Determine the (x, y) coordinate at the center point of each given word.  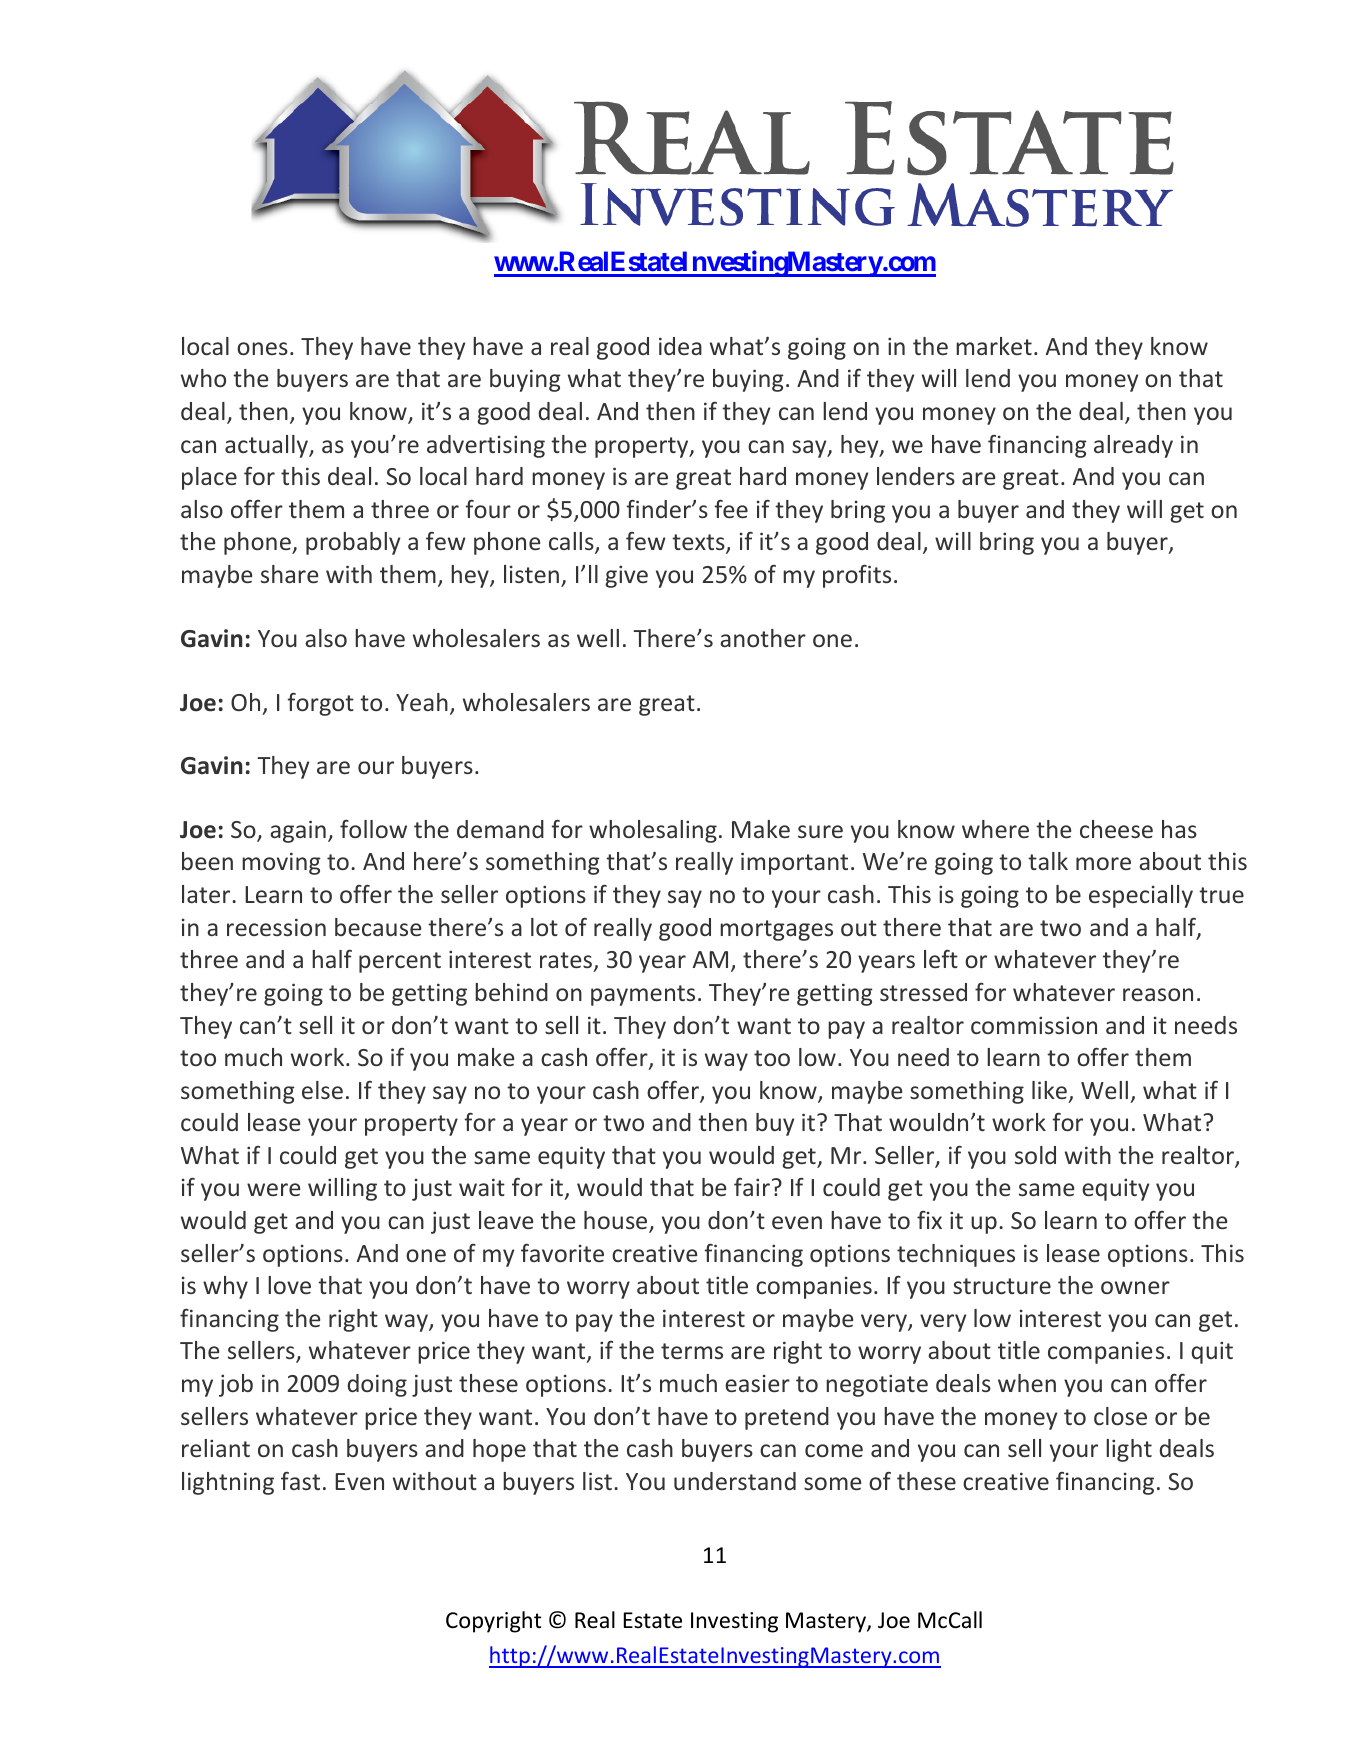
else (322, 1090)
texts (699, 544)
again (298, 831)
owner (1135, 1287)
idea (680, 346)
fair (752, 1187)
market (994, 346)
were (273, 1189)
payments (643, 995)
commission (1034, 1025)
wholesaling (653, 831)
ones (262, 348)
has (1179, 829)
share (289, 574)
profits (857, 576)
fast (300, 1481)
